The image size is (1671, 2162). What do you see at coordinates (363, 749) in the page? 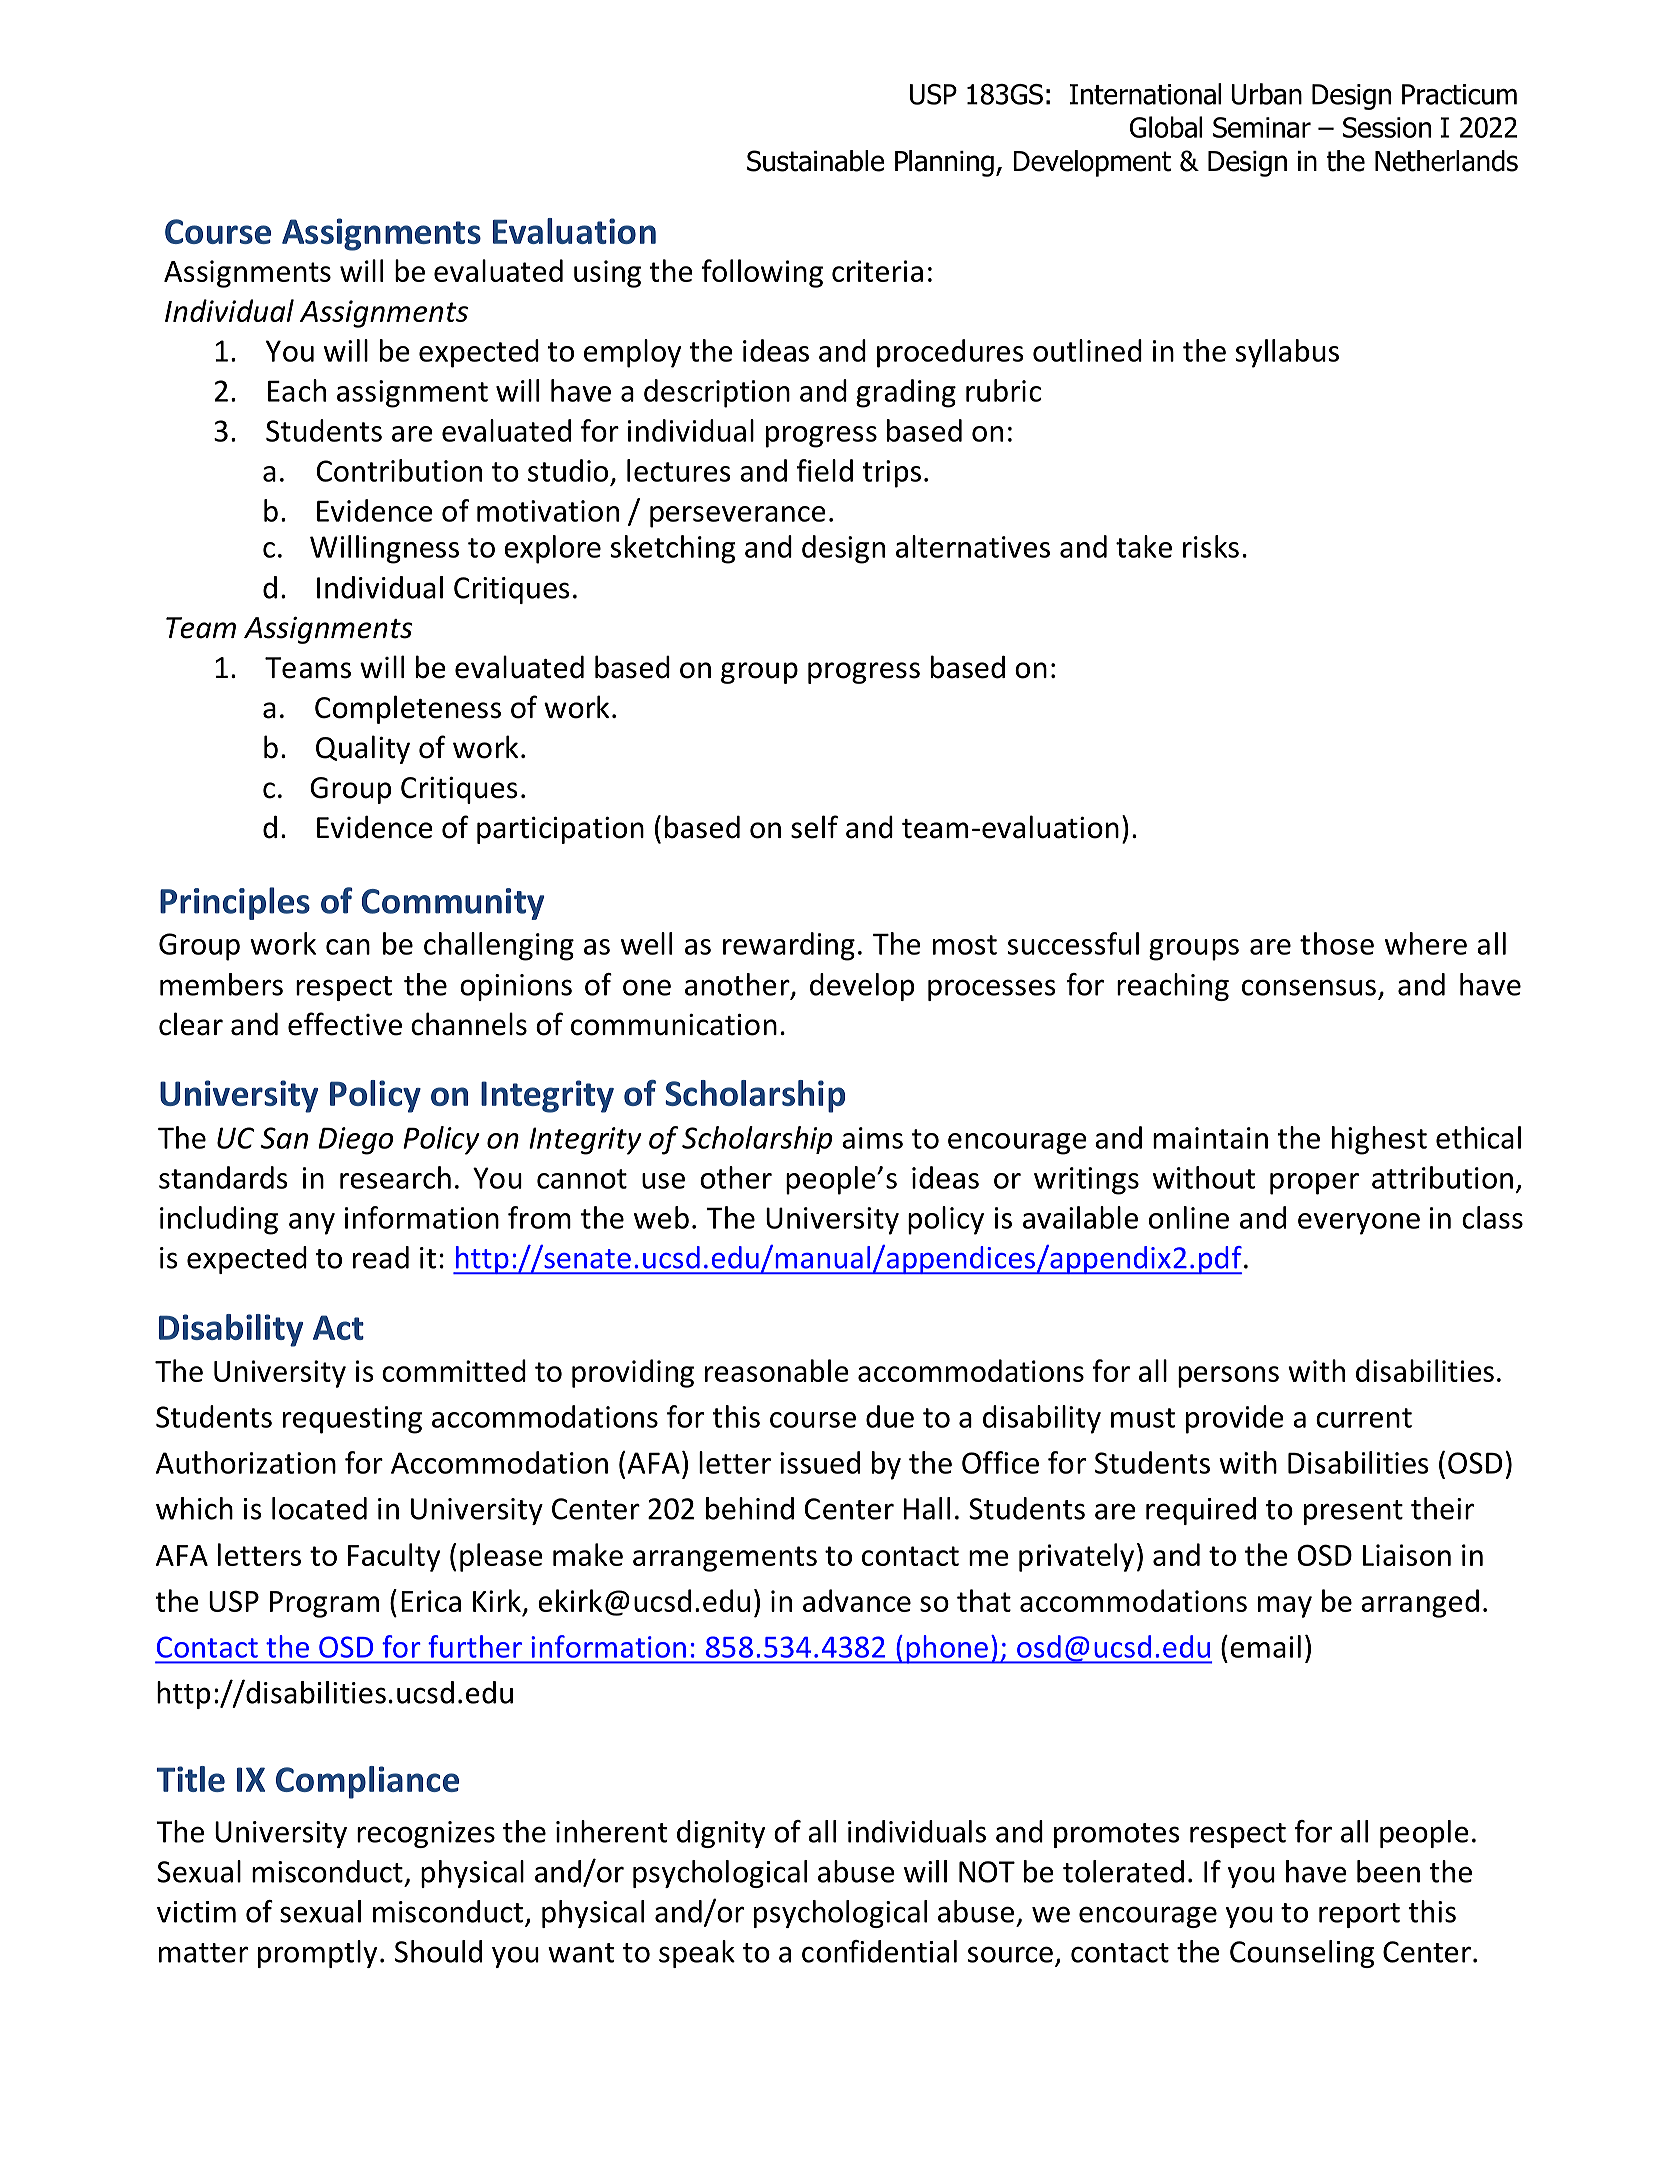
I see `Quality` at bounding box center [363, 749].
